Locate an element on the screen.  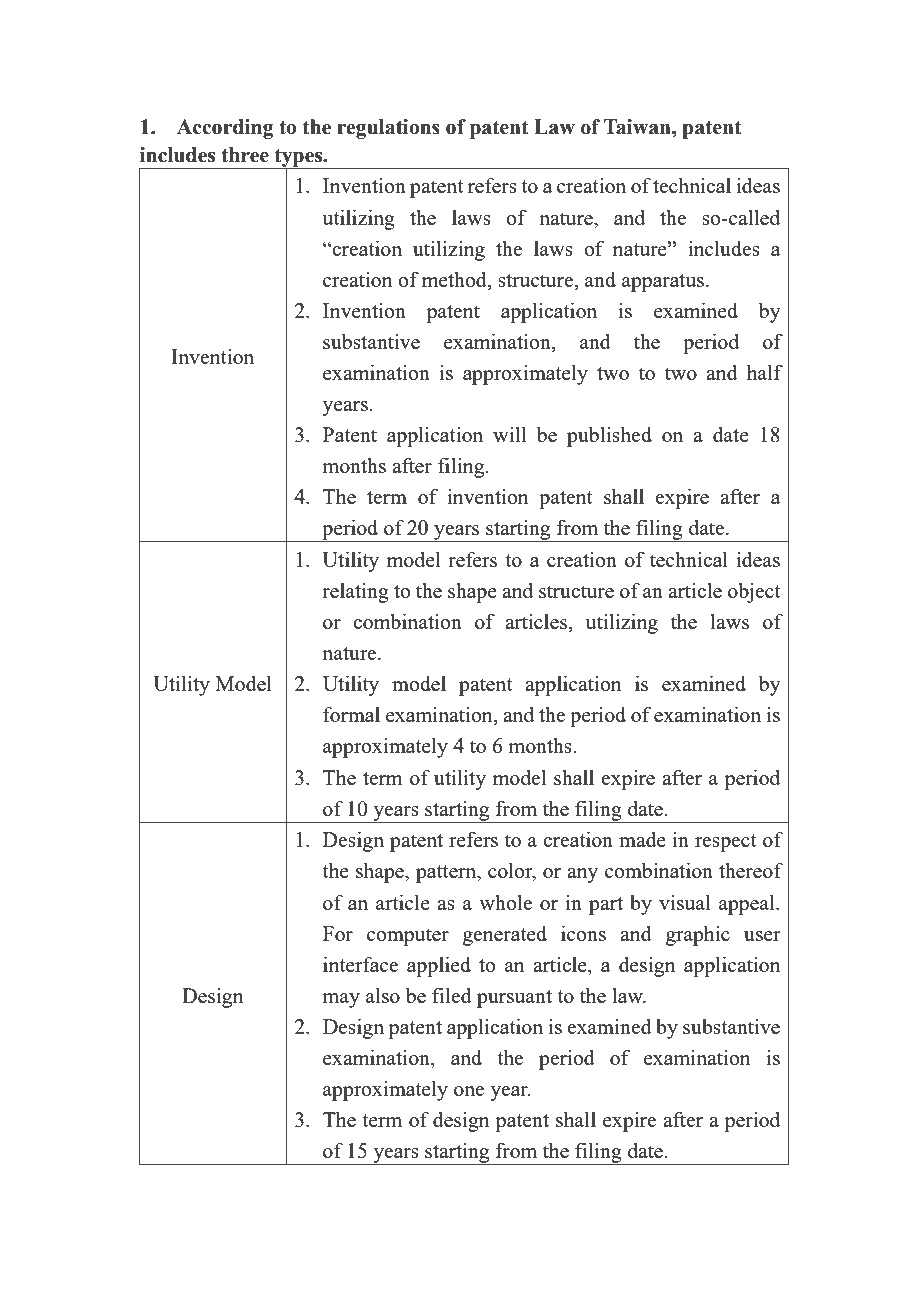
respect is located at coordinates (725, 843).
